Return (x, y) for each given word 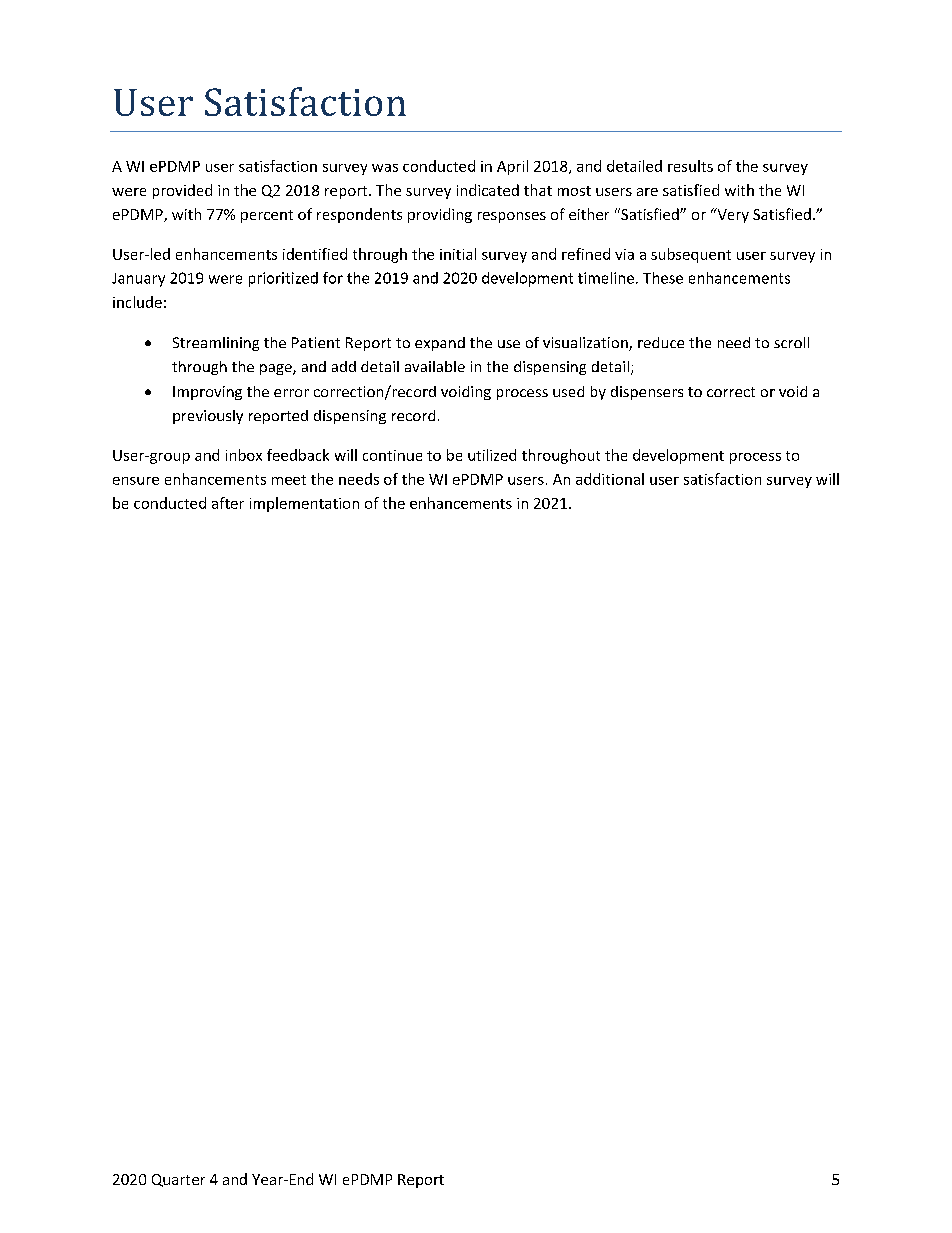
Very (732, 215)
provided (182, 191)
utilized (492, 455)
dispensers (647, 393)
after (228, 503)
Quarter (178, 1180)
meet (289, 480)
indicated (488, 190)
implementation (304, 504)
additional (610, 479)
